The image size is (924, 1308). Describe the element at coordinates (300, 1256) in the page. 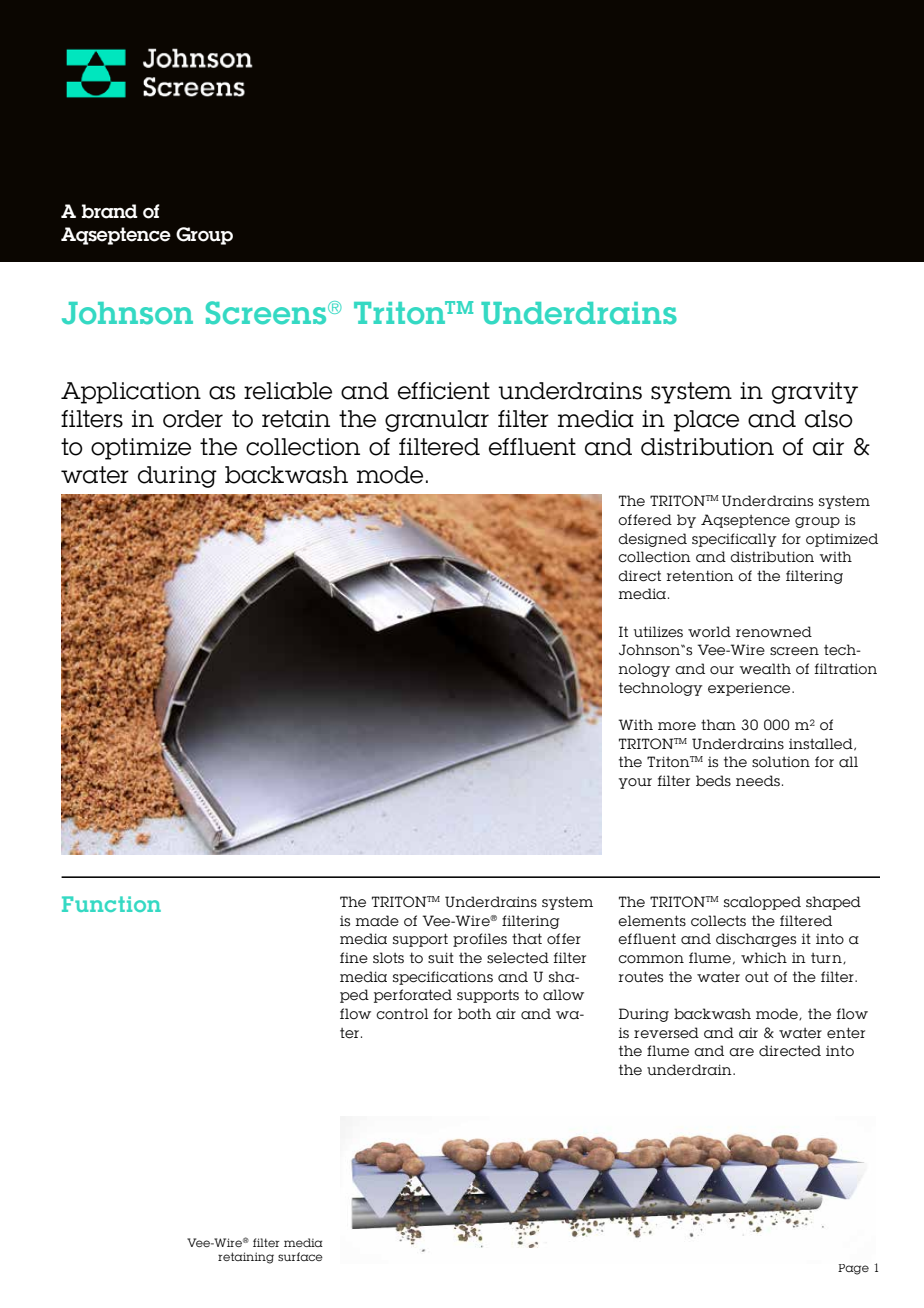

I see `surface` at that location.
